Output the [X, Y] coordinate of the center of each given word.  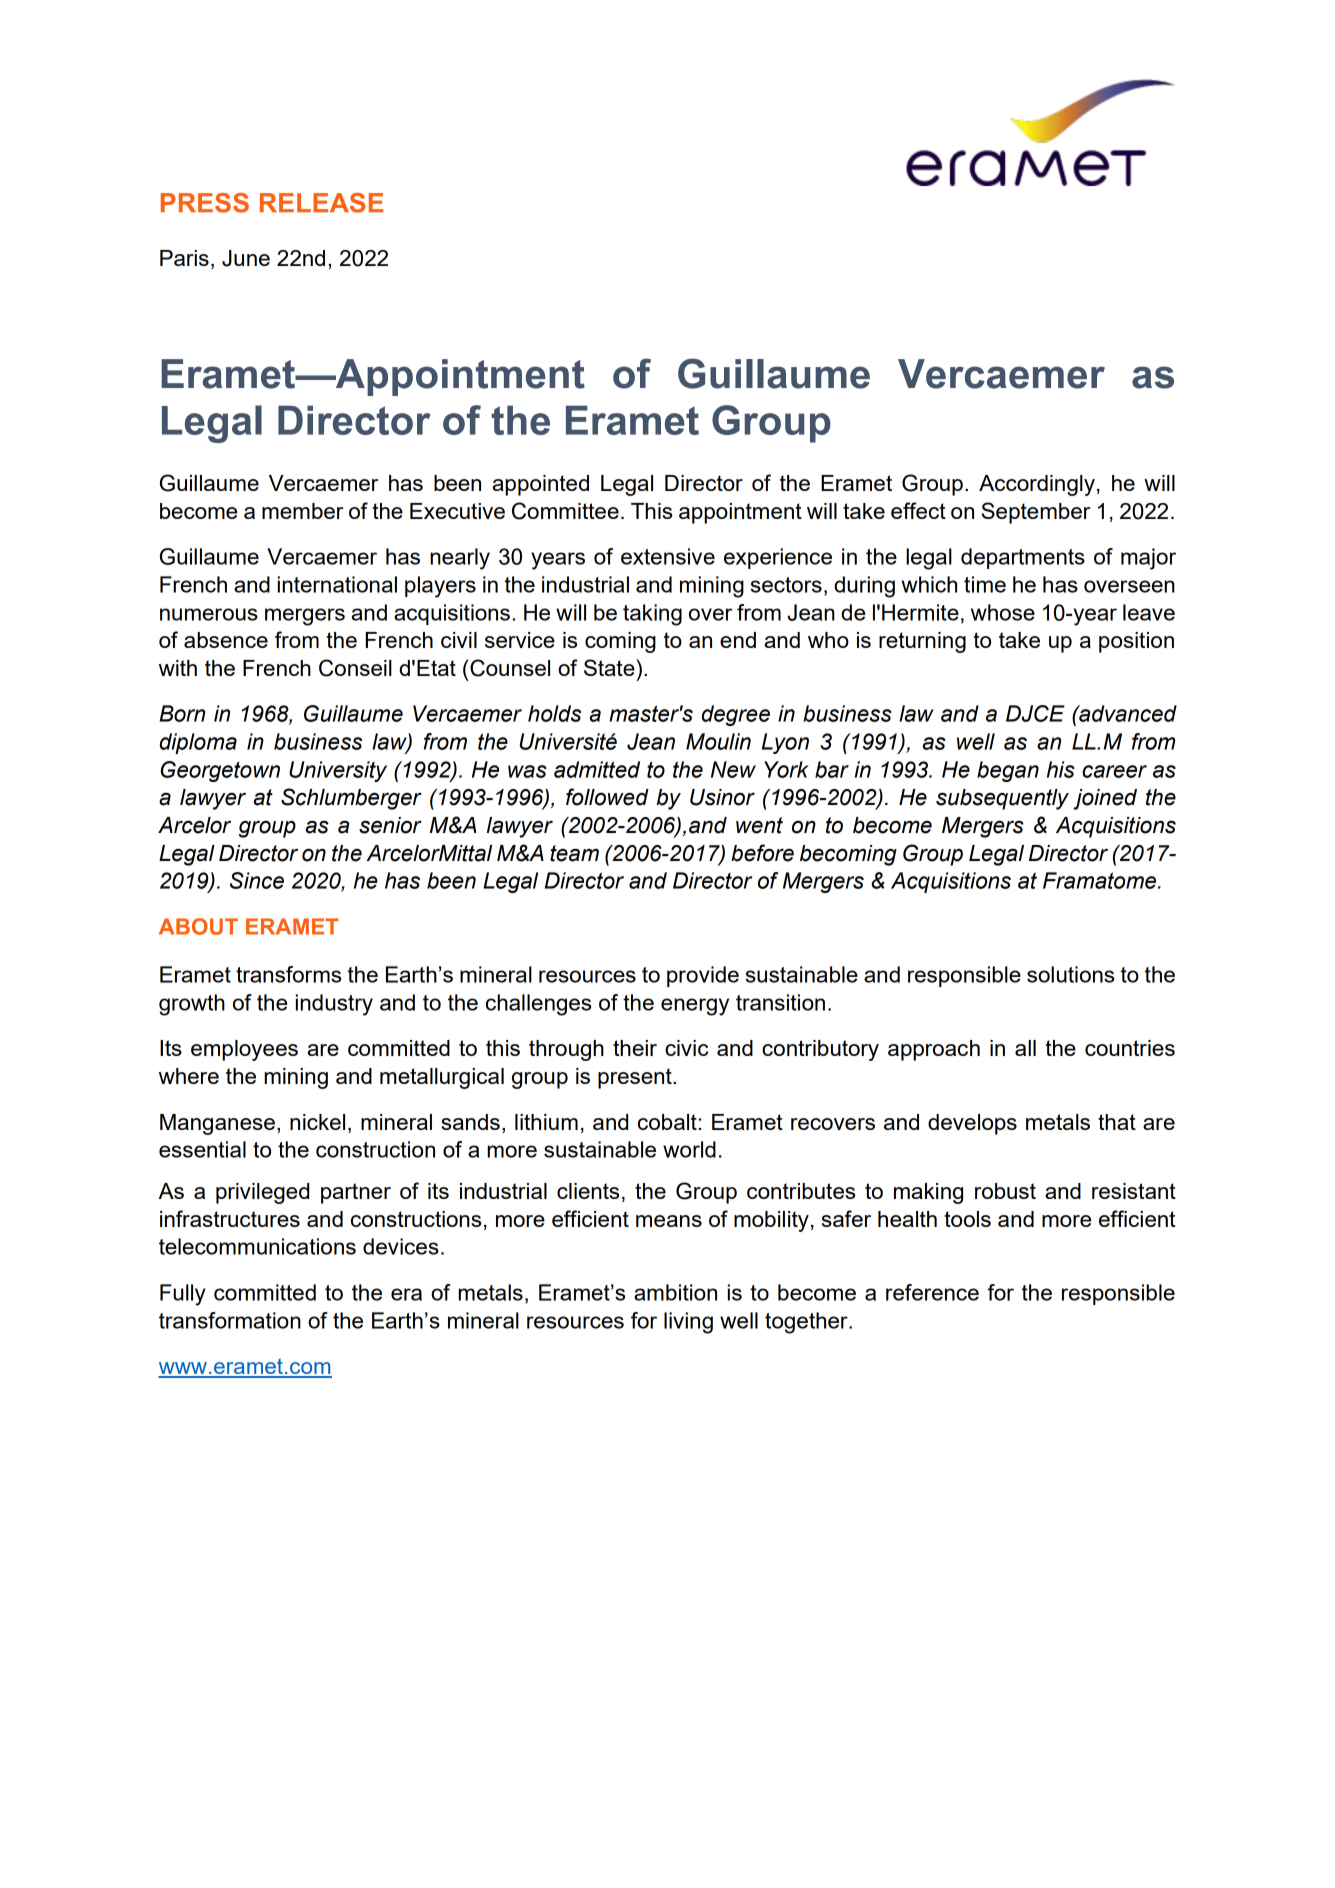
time [985, 584]
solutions [1070, 974]
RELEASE [322, 203]
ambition [675, 1292]
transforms [288, 974]
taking [652, 615]
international [337, 584]
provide [703, 976]
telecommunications [257, 1246]
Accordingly [1037, 485]
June [246, 258]
